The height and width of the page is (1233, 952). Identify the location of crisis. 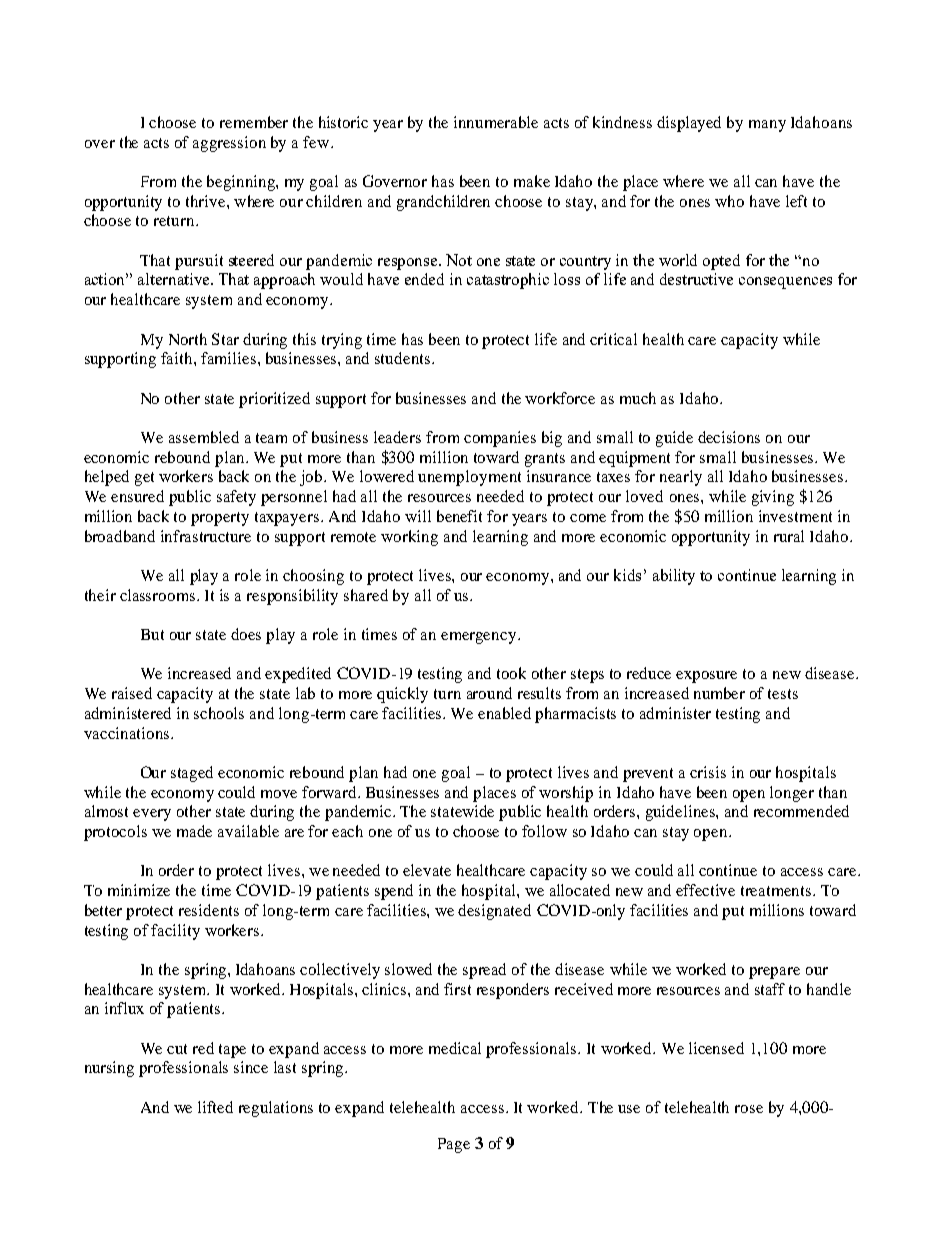
(708, 772).
